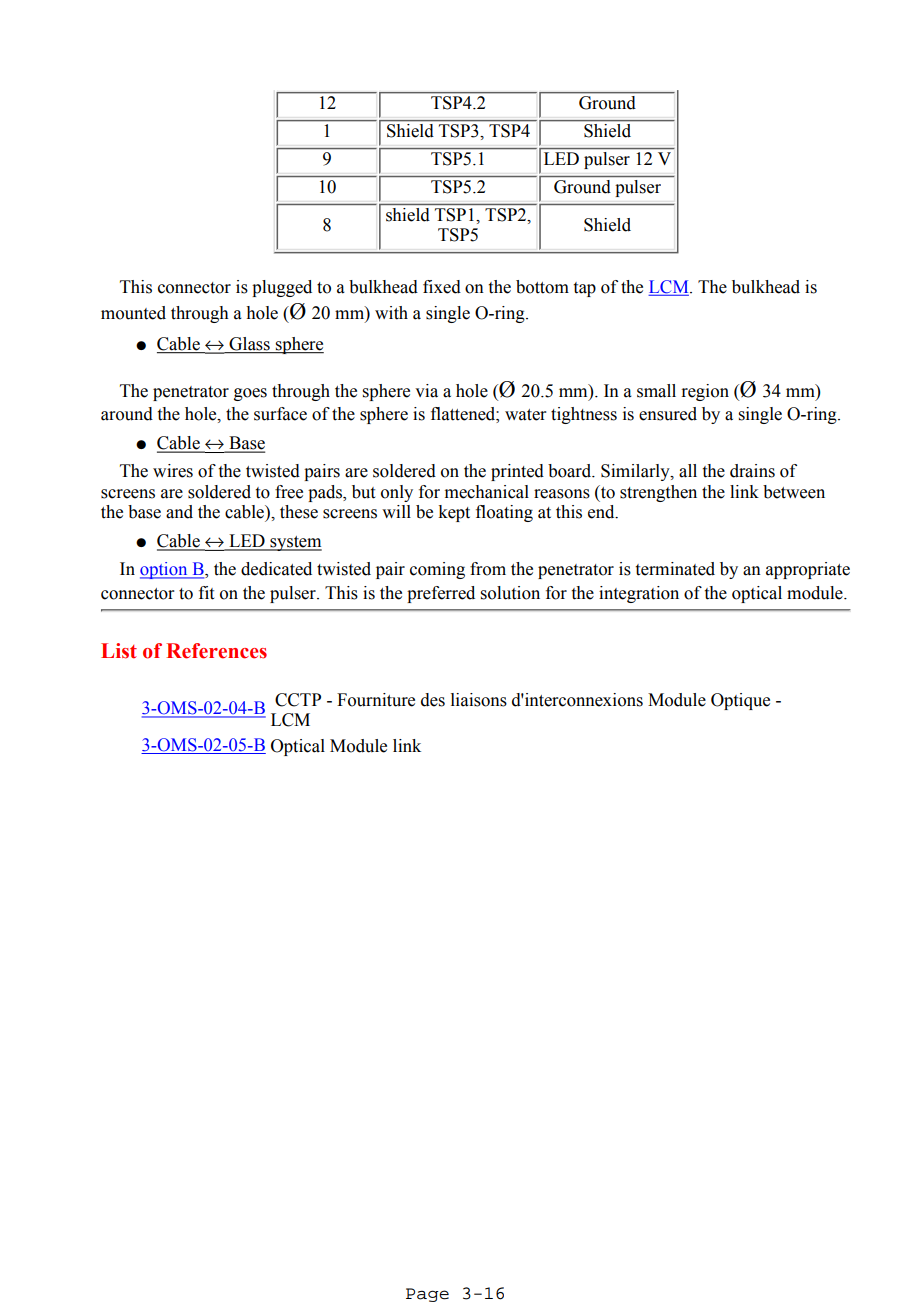 The height and width of the screenshot is (1308, 924). Describe the element at coordinates (216, 651) in the screenshot. I see `References` at that location.
